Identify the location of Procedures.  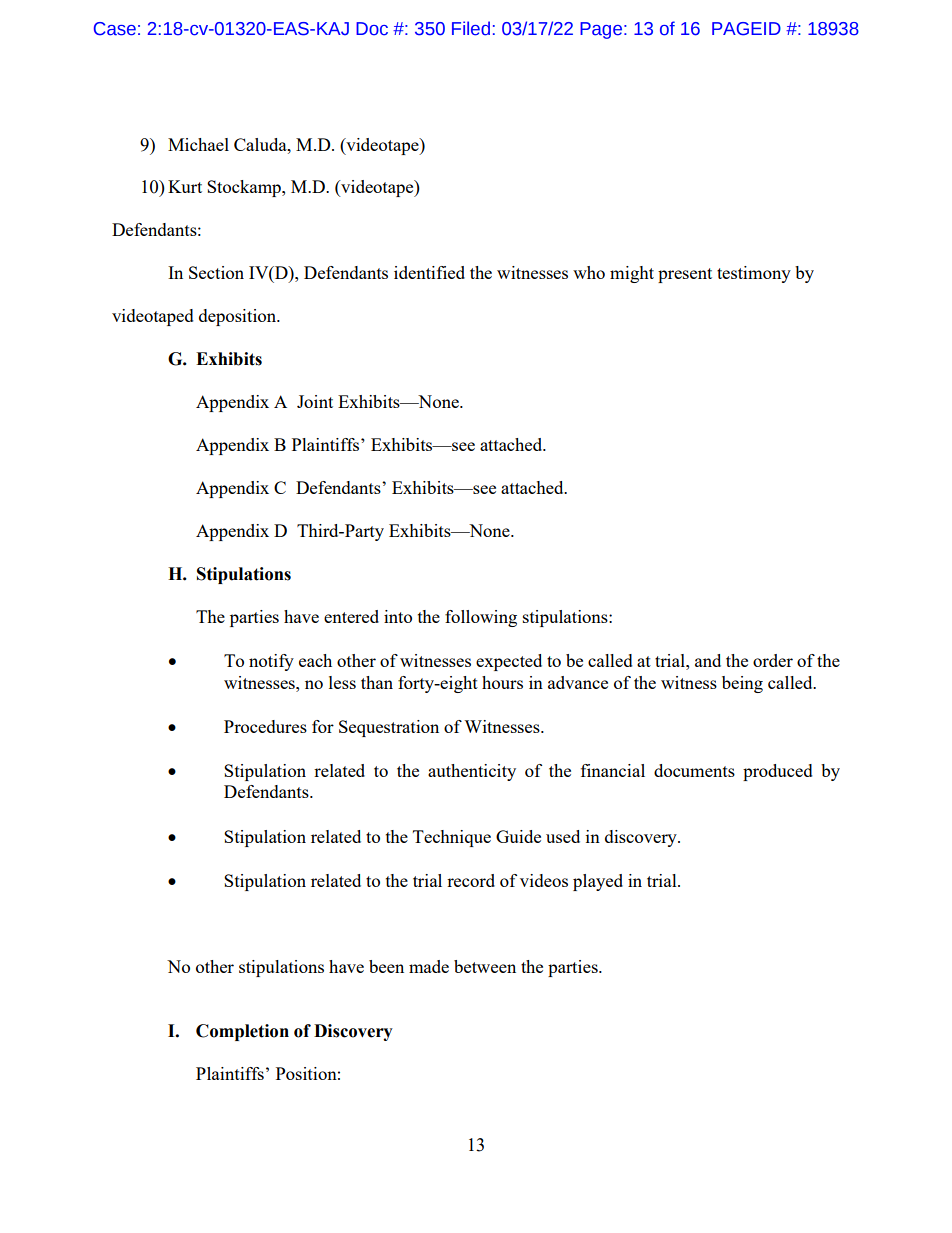
(265, 726).
